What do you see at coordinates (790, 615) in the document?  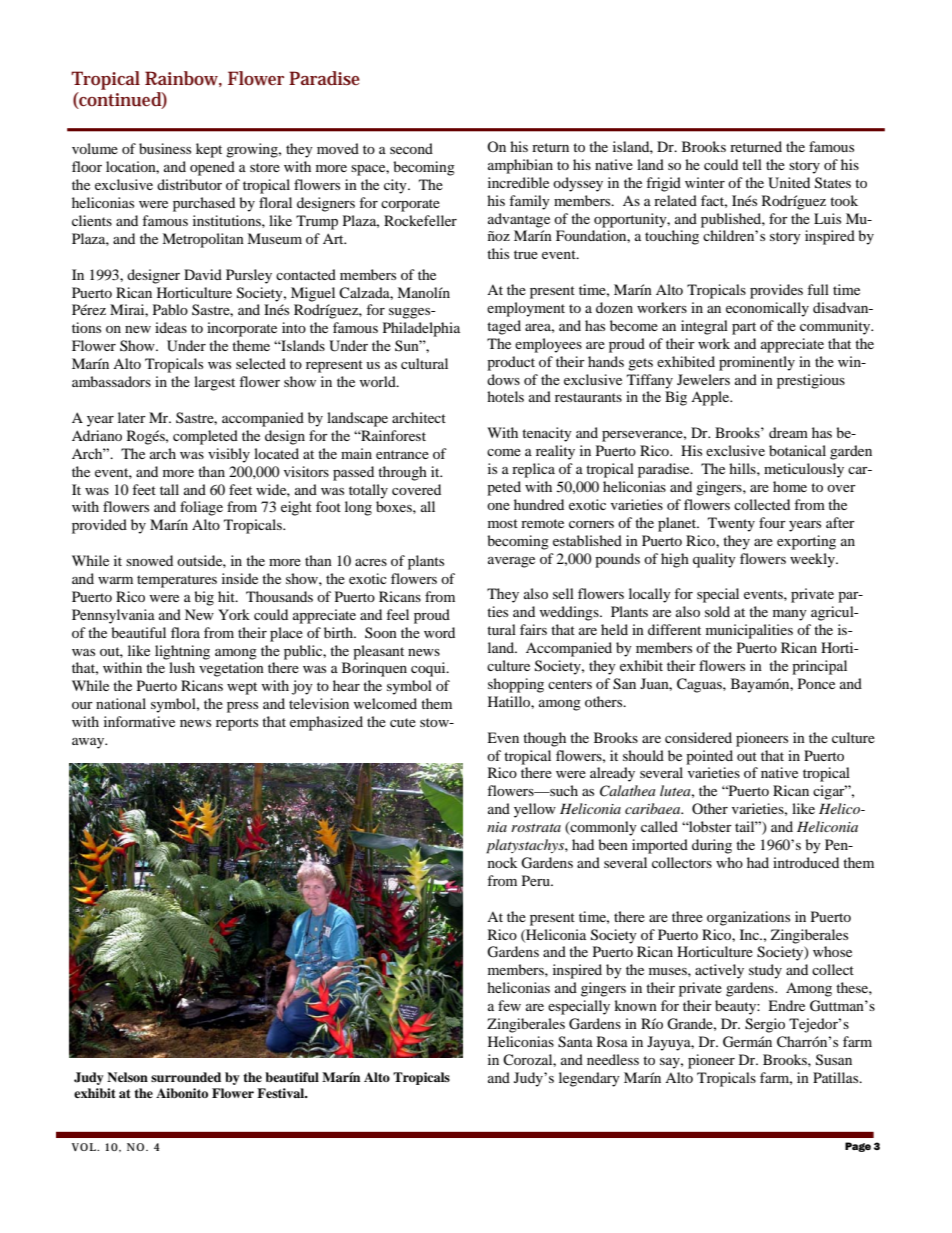 I see `many` at bounding box center [790, 615].
